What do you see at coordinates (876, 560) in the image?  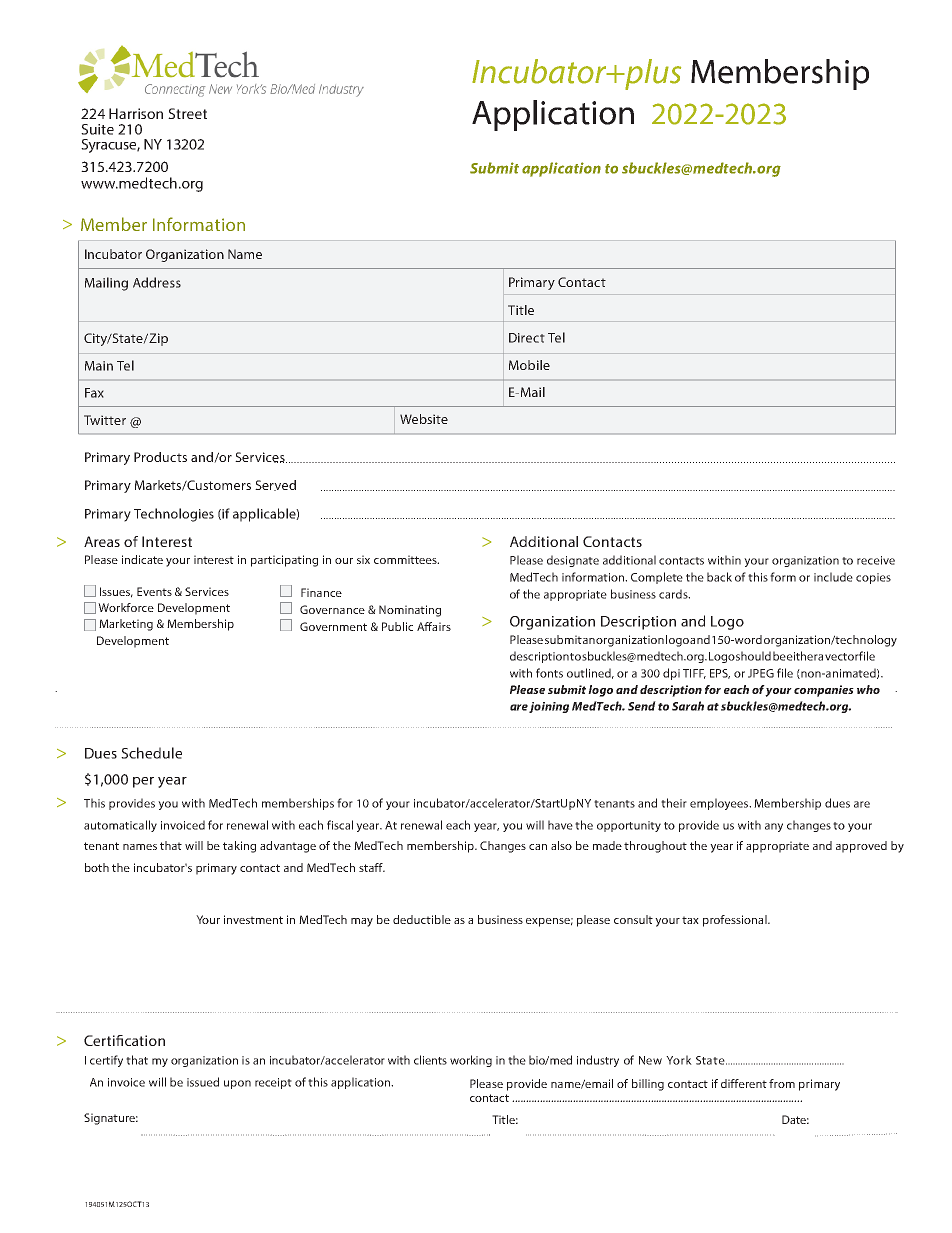 I see `receive` at bounding box center [876, 560].
